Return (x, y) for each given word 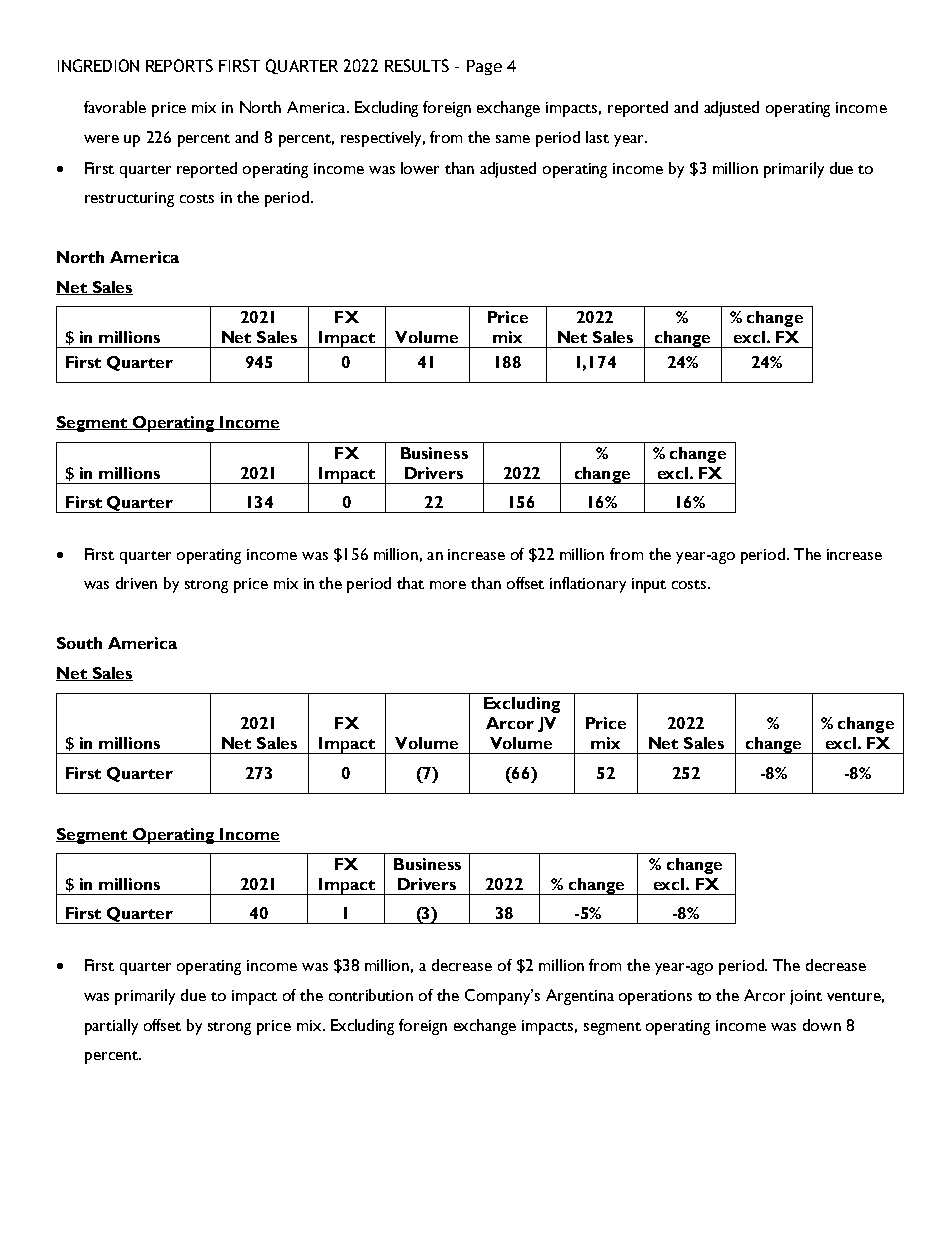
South (79, 643)
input (649, 585)
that (410, 583)
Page (484, 67)
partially (111, 1027)
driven (136, 583)
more (448, 585)
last (597, 137)
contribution (371, 995)
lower (420, 168)
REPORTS (179, 65)
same (513, 139)
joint (806, 997)
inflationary (588, 585)
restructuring (129, 199)
